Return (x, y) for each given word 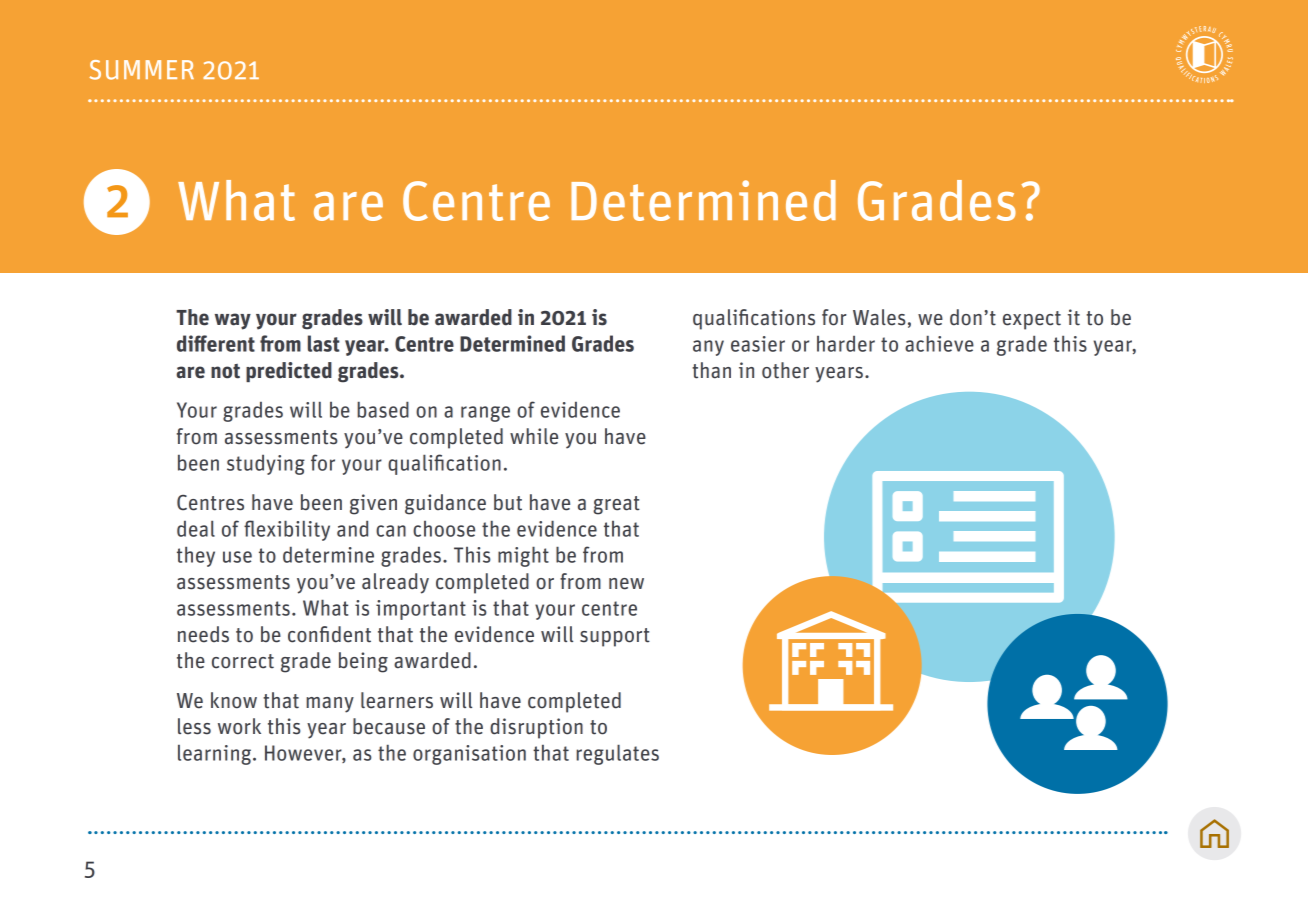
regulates (617, 754)
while (534, 436)
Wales (879, 317)
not (225, 371)
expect (1032, 320)
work (239, 726)
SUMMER (142, 70)
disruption (536, 728)
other (785, 370)
